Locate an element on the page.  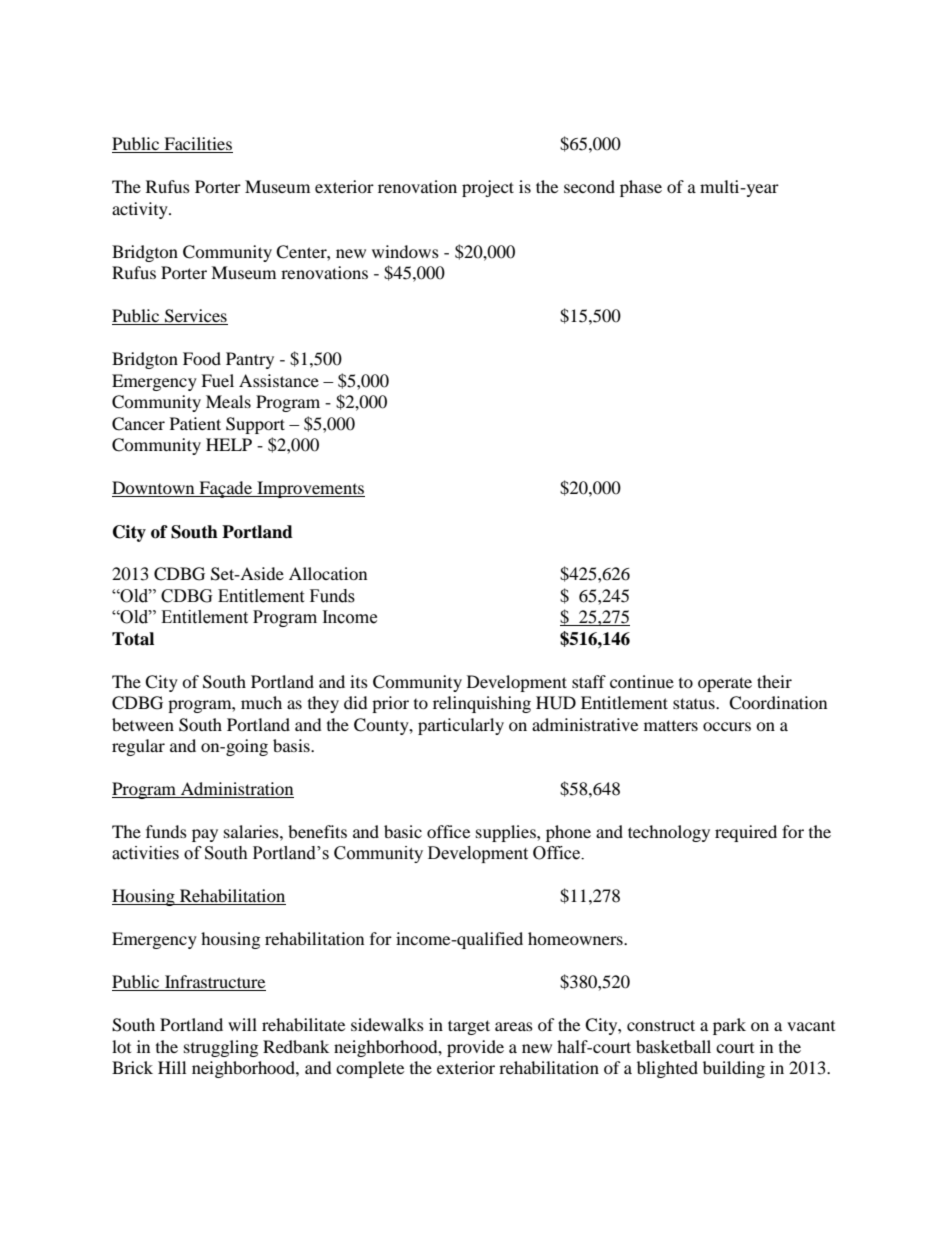
Improvements is located at coordinates (310, 489).
